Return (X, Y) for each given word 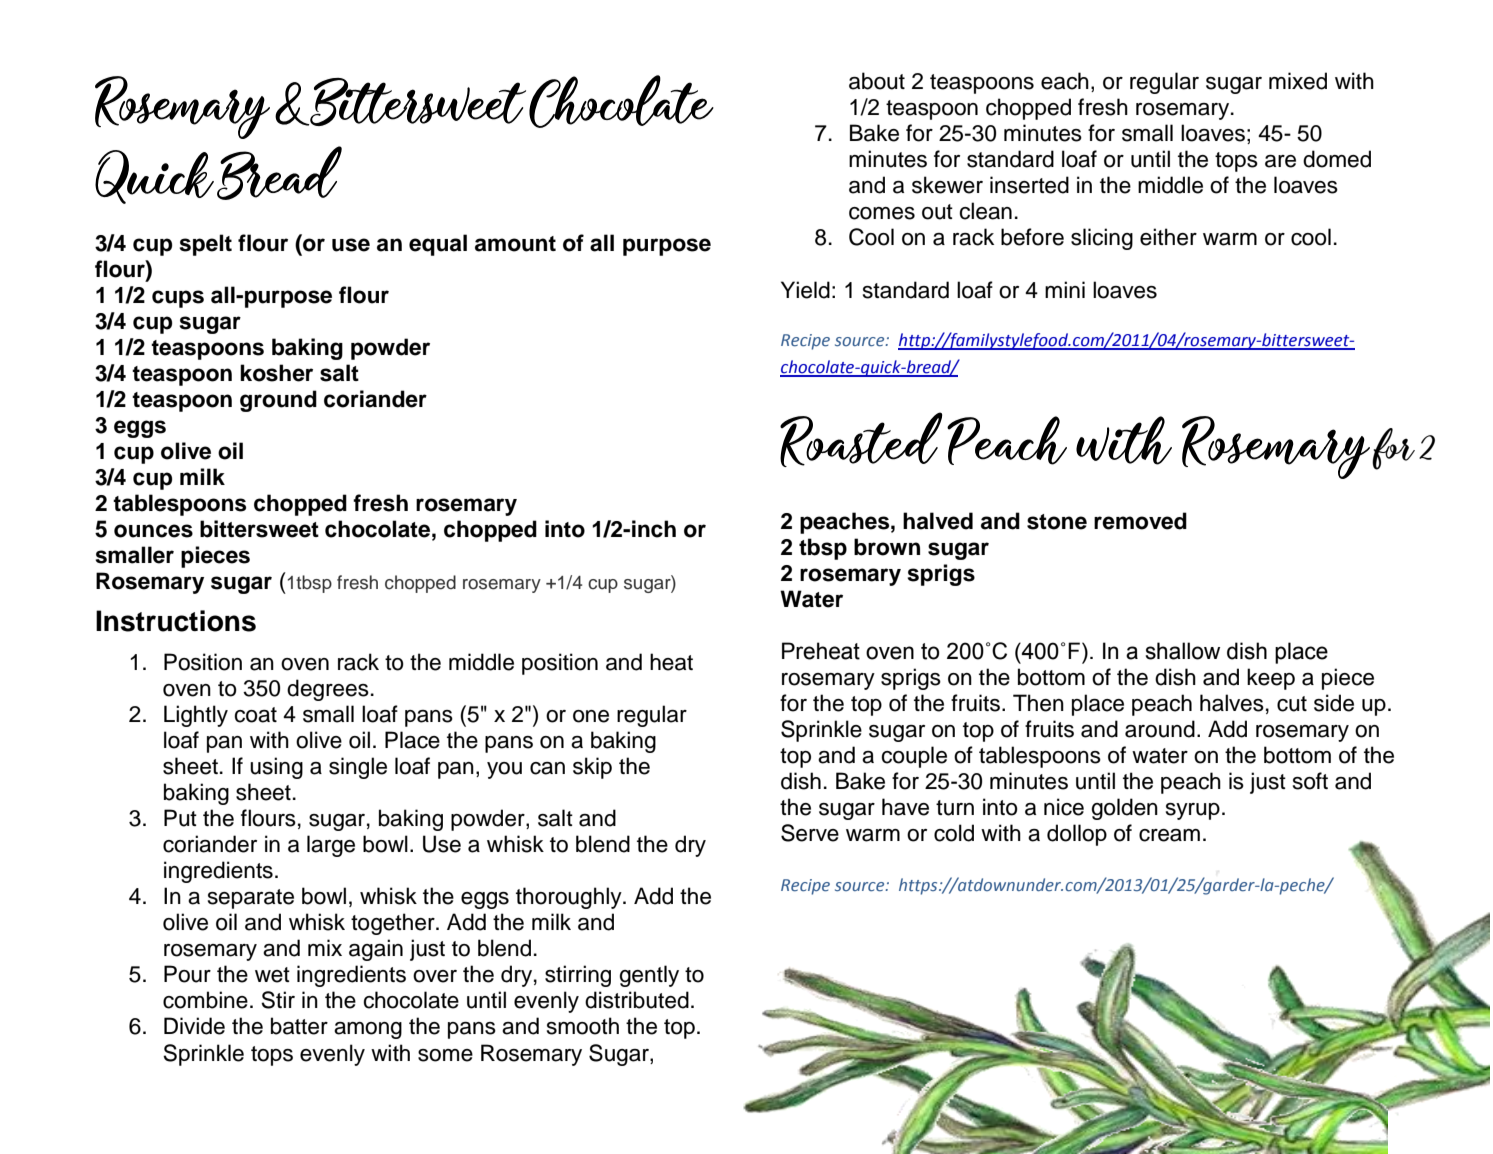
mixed (1298, 81)
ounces (153, 531)
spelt (205, 245)
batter (299, 1026)
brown (887, 547)
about (877, 81)
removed (1140, 521)
